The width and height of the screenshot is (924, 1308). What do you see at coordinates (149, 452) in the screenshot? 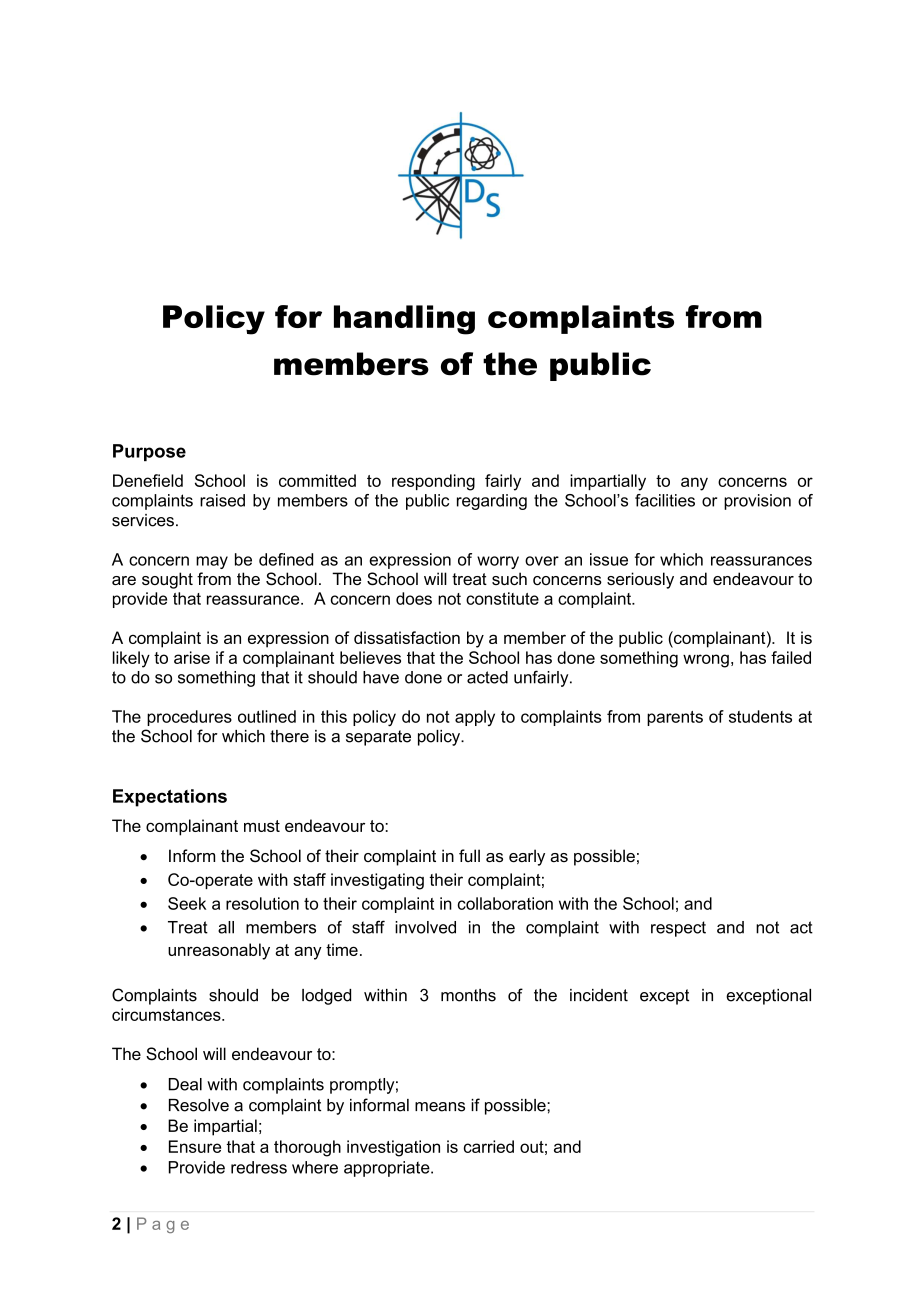
I see `Purpose` at bounding box center [149, 452].
